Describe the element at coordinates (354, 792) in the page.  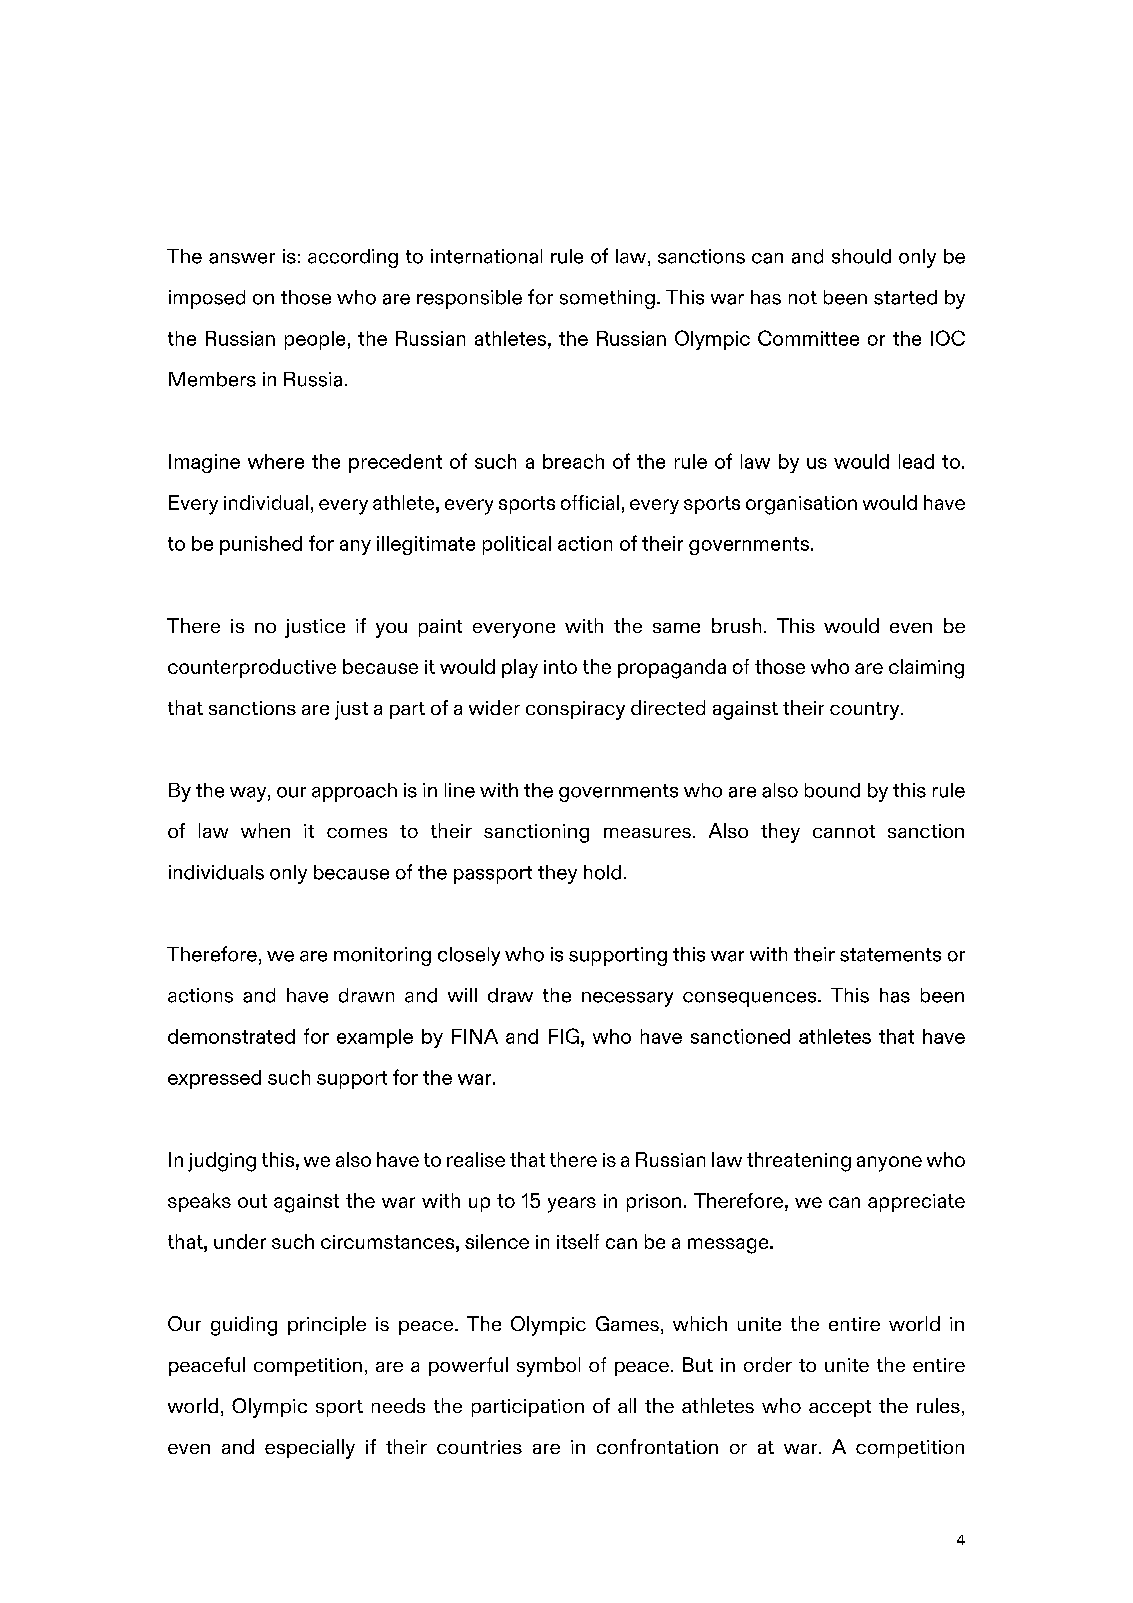
I see `approach` at that location.
